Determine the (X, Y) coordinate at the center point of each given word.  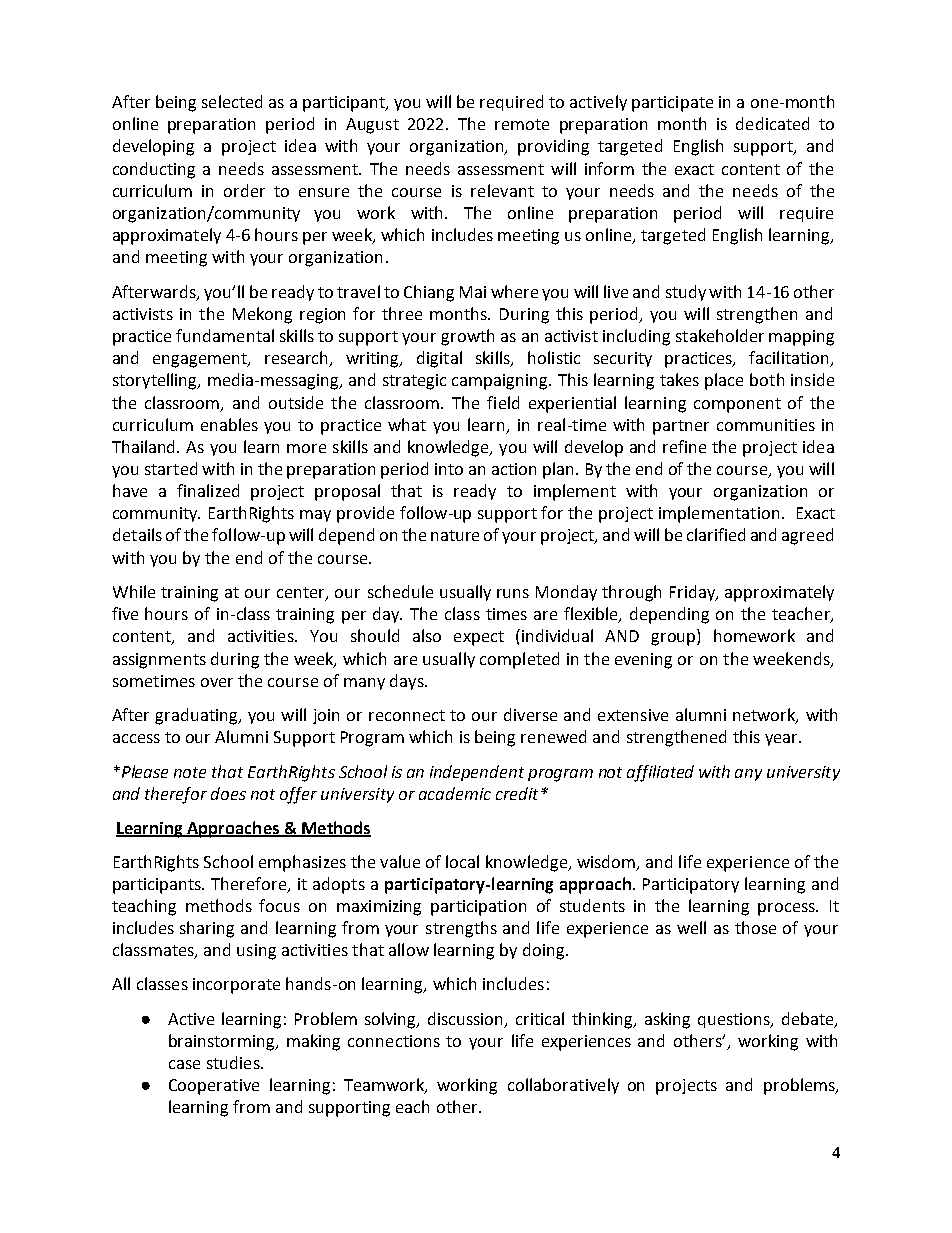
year (782, 740)
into (449, 469)
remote (522, 124)
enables (229, 424)
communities (766, 425)
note (190, 772)
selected (232, 101)
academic (455, 793)
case (184, 1064)
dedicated (772, 123)
